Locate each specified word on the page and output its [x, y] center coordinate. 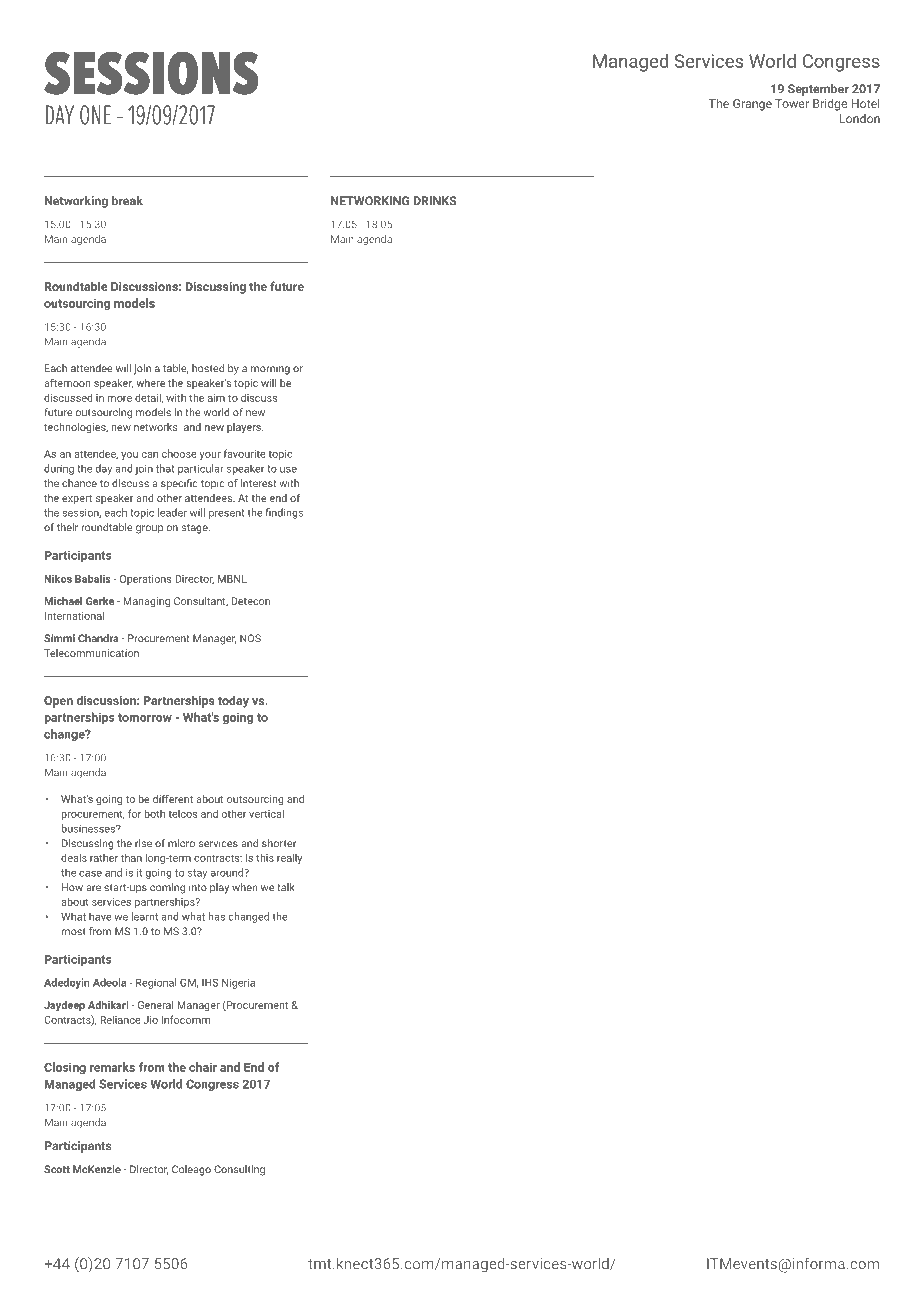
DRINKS [435, 201]
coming [167, 888]
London [860, 118]
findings [284, 513]
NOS [250, 638]
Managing [146, 602]
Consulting [239, 1170]
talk [285, 887]
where [150, 383]
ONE [95, 115]
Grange [752, 105]
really [289, 858]
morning [270, 369]
